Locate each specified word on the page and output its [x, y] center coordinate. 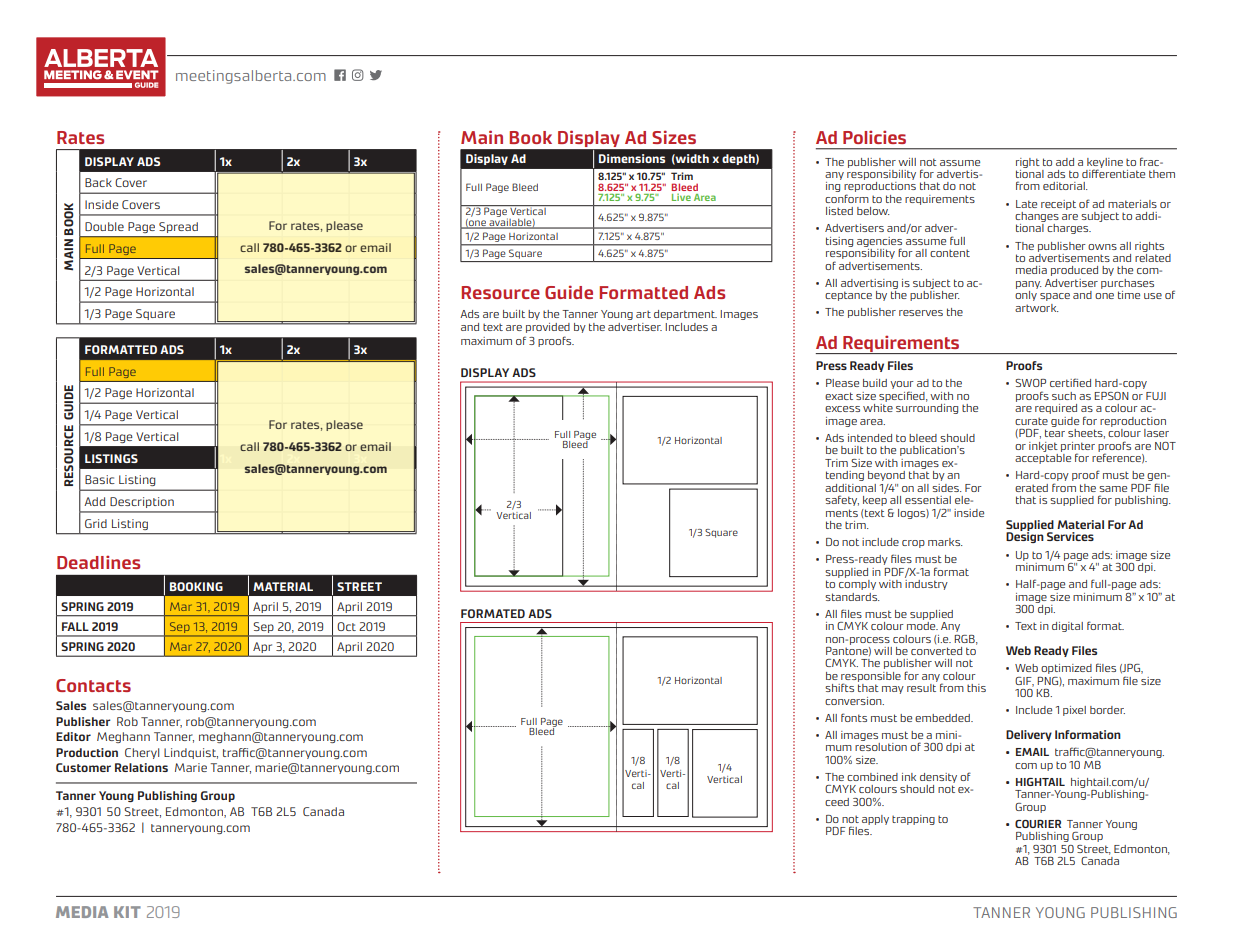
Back [98, 182]
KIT [127, 912]
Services [1070, 536]
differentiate [1113, 172]
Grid [96, 523]
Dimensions [632, 158]
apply [875, 820]
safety [842, 500]
